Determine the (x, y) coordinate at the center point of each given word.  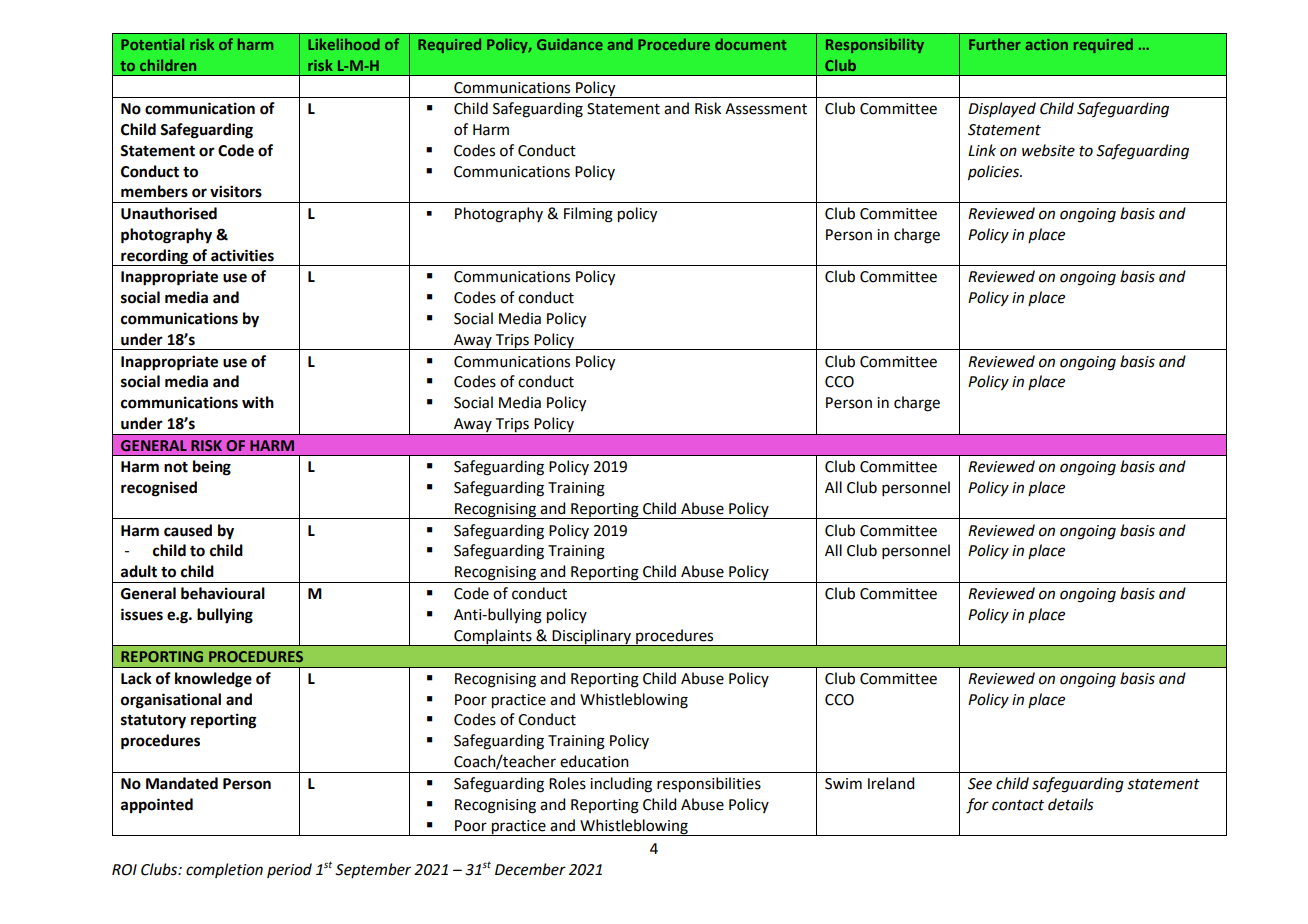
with (258, 402)
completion (224, 870)
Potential (152, 44)
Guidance (570, 44)
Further (995, 44)
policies (994, 173)
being (212, 468)
